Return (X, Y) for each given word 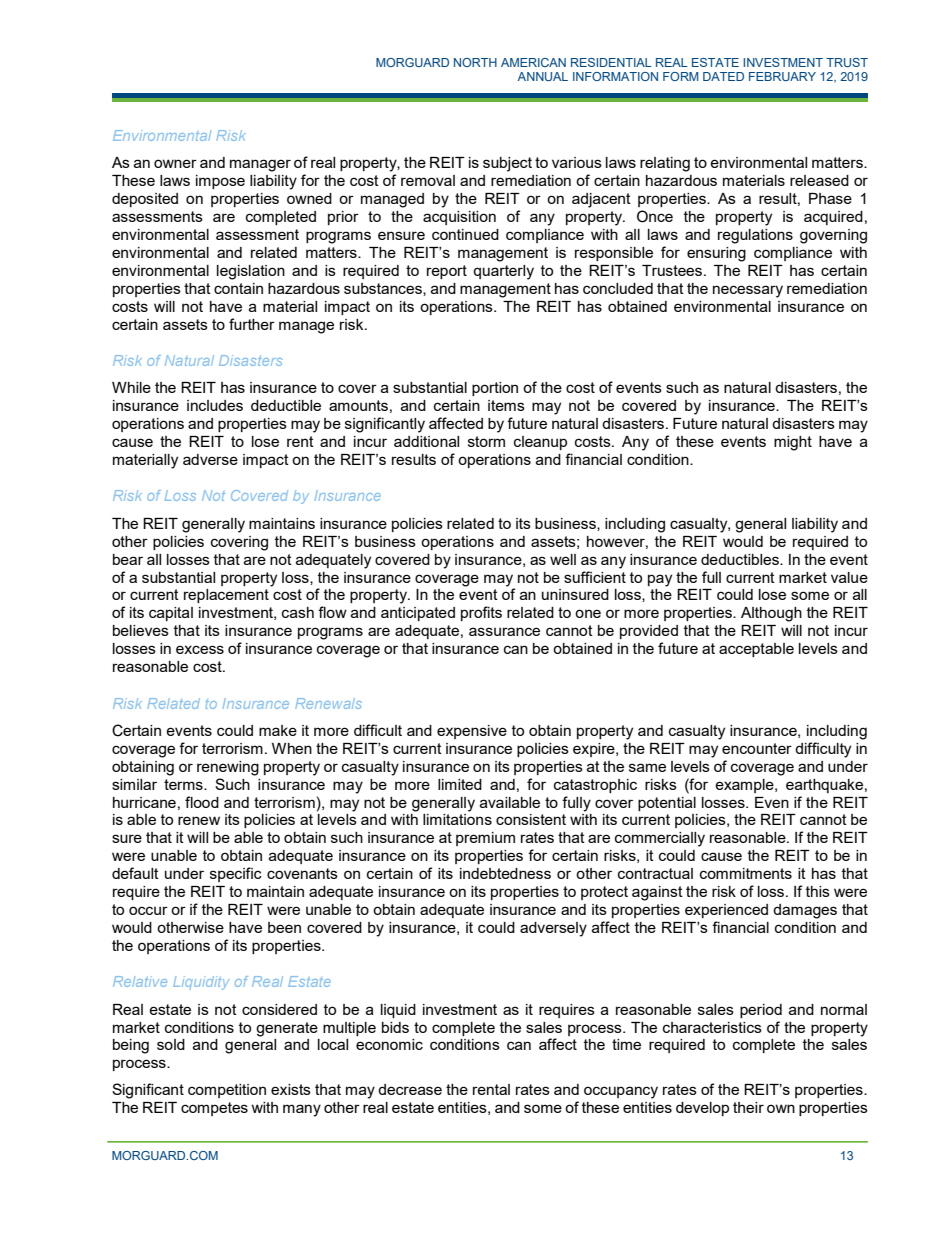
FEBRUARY (782, 76)
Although (771, 614)
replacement (226, 596)
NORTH (475, 62)
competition (227, 1091)
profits (481, 613)
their (748, 1107)
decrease (410, 1089)
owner (175, 163)
